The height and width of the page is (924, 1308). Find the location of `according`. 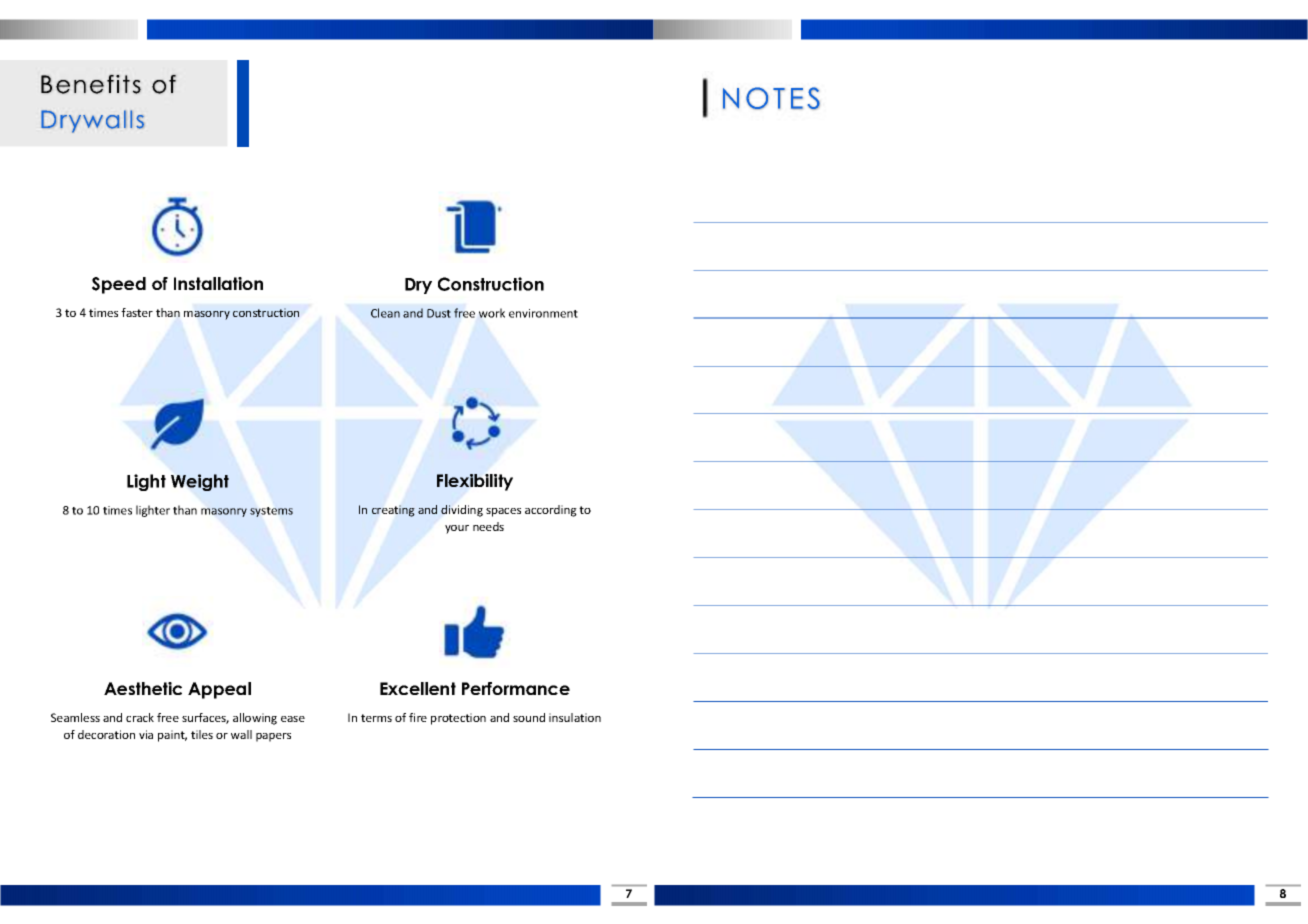

according is located at coordinates (551, 511).
